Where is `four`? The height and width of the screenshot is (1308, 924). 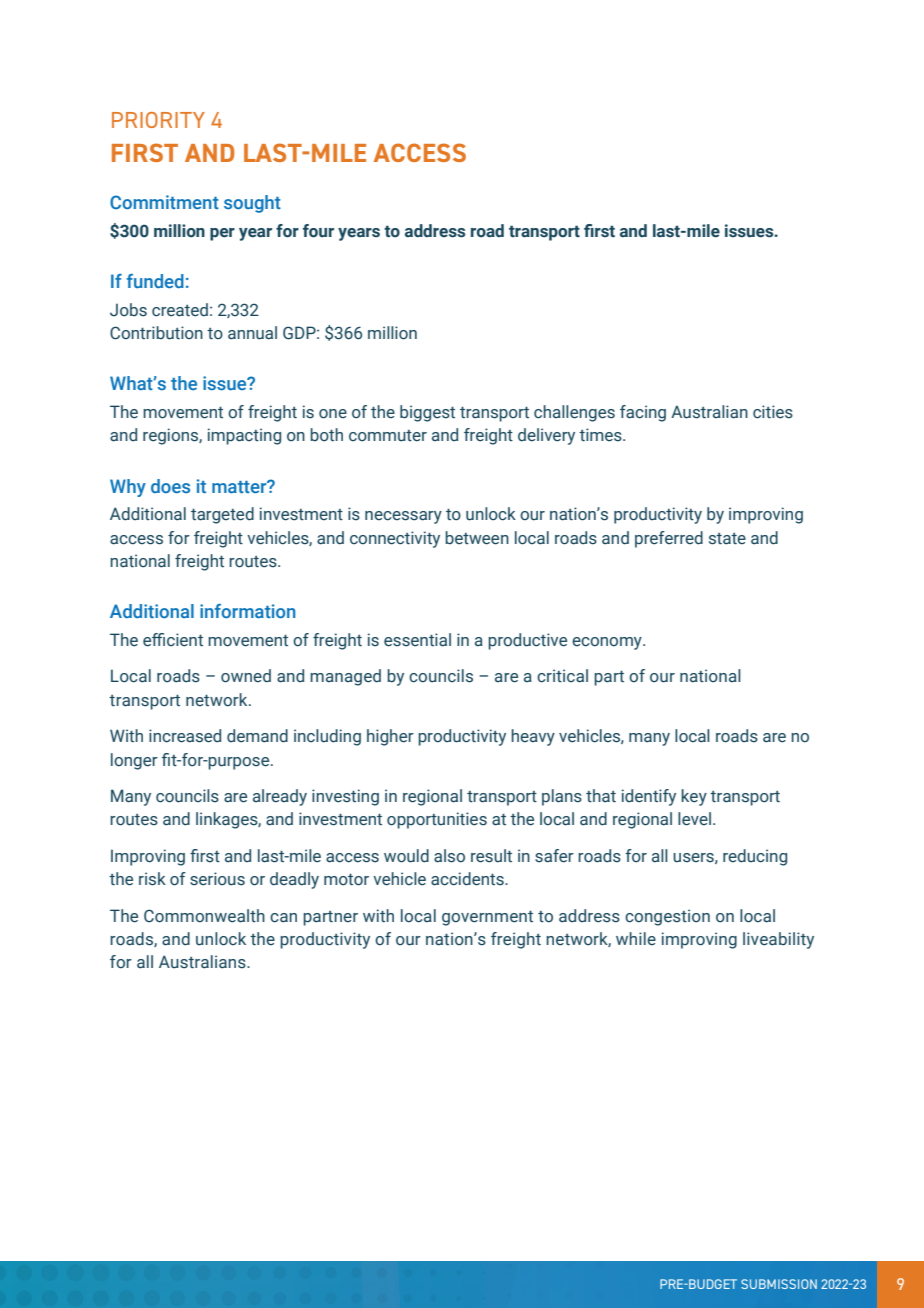 four is located at coordinates (318, 231).
